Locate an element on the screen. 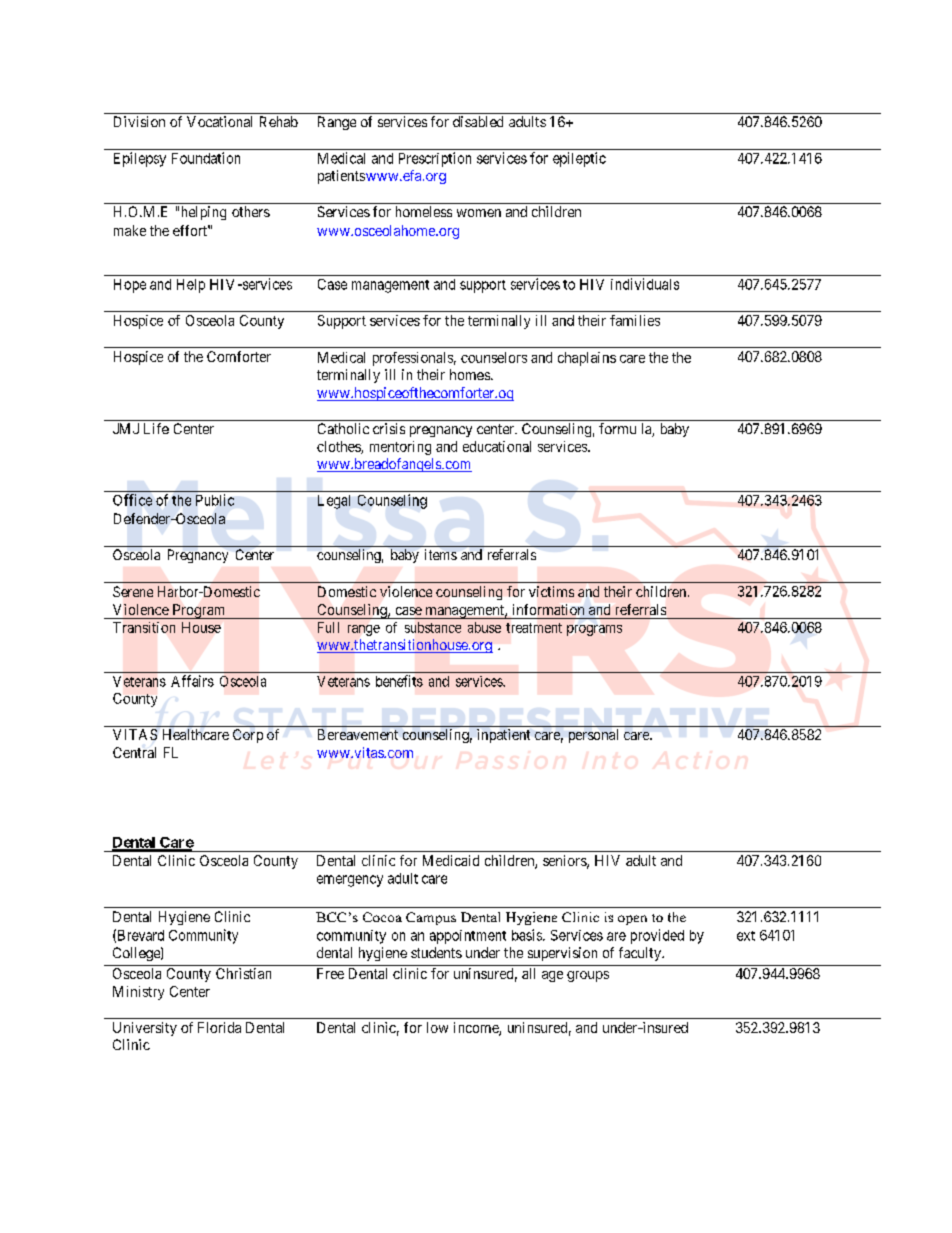 The image size is (952, 1233). inpatient is located at coordinates (503, 736).
